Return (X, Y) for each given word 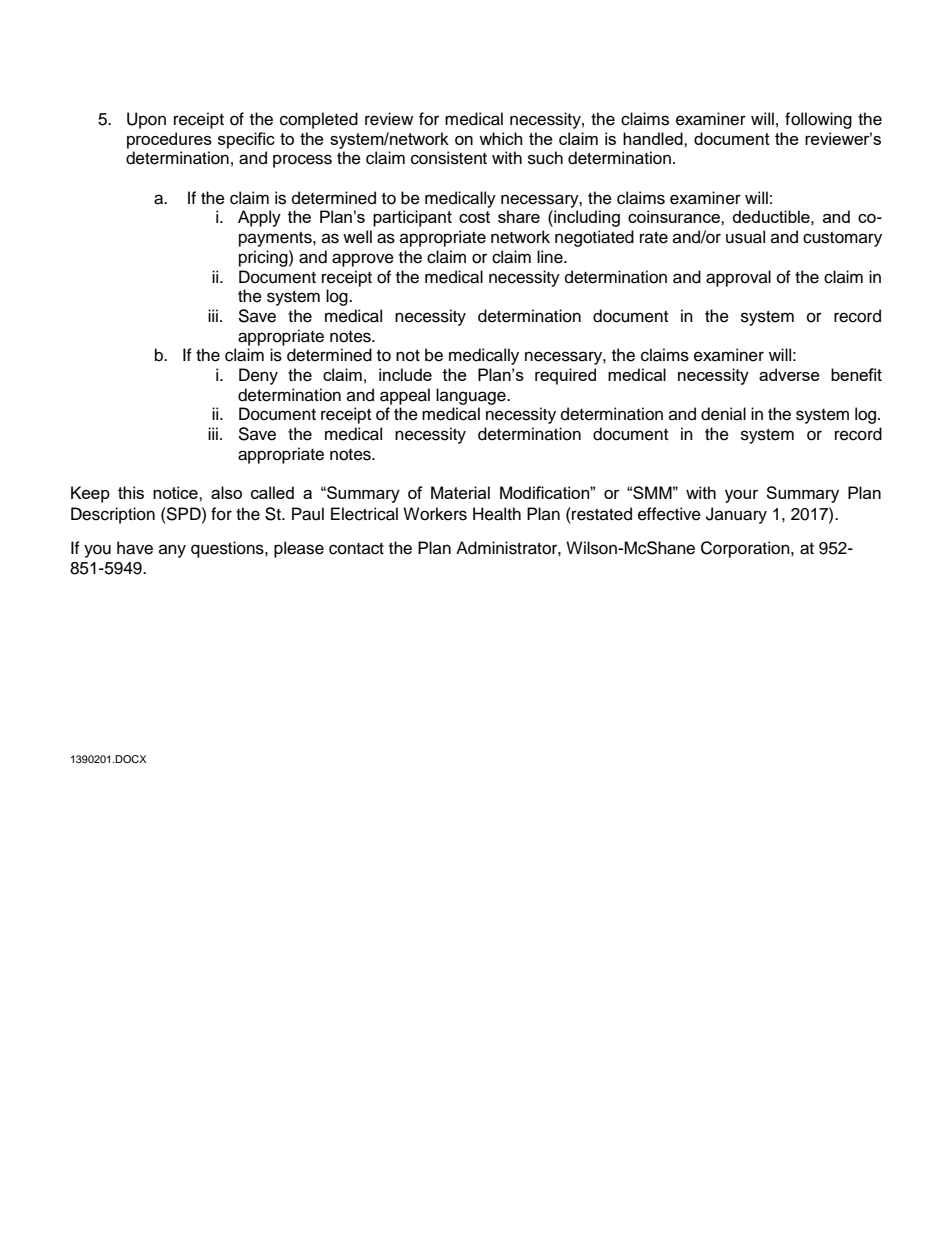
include (405, 374)
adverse (789, 374)
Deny (258, 376)
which (500, 138)
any (172, 551)
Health (497, 514)
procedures (169, 140)
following (818, 120)
